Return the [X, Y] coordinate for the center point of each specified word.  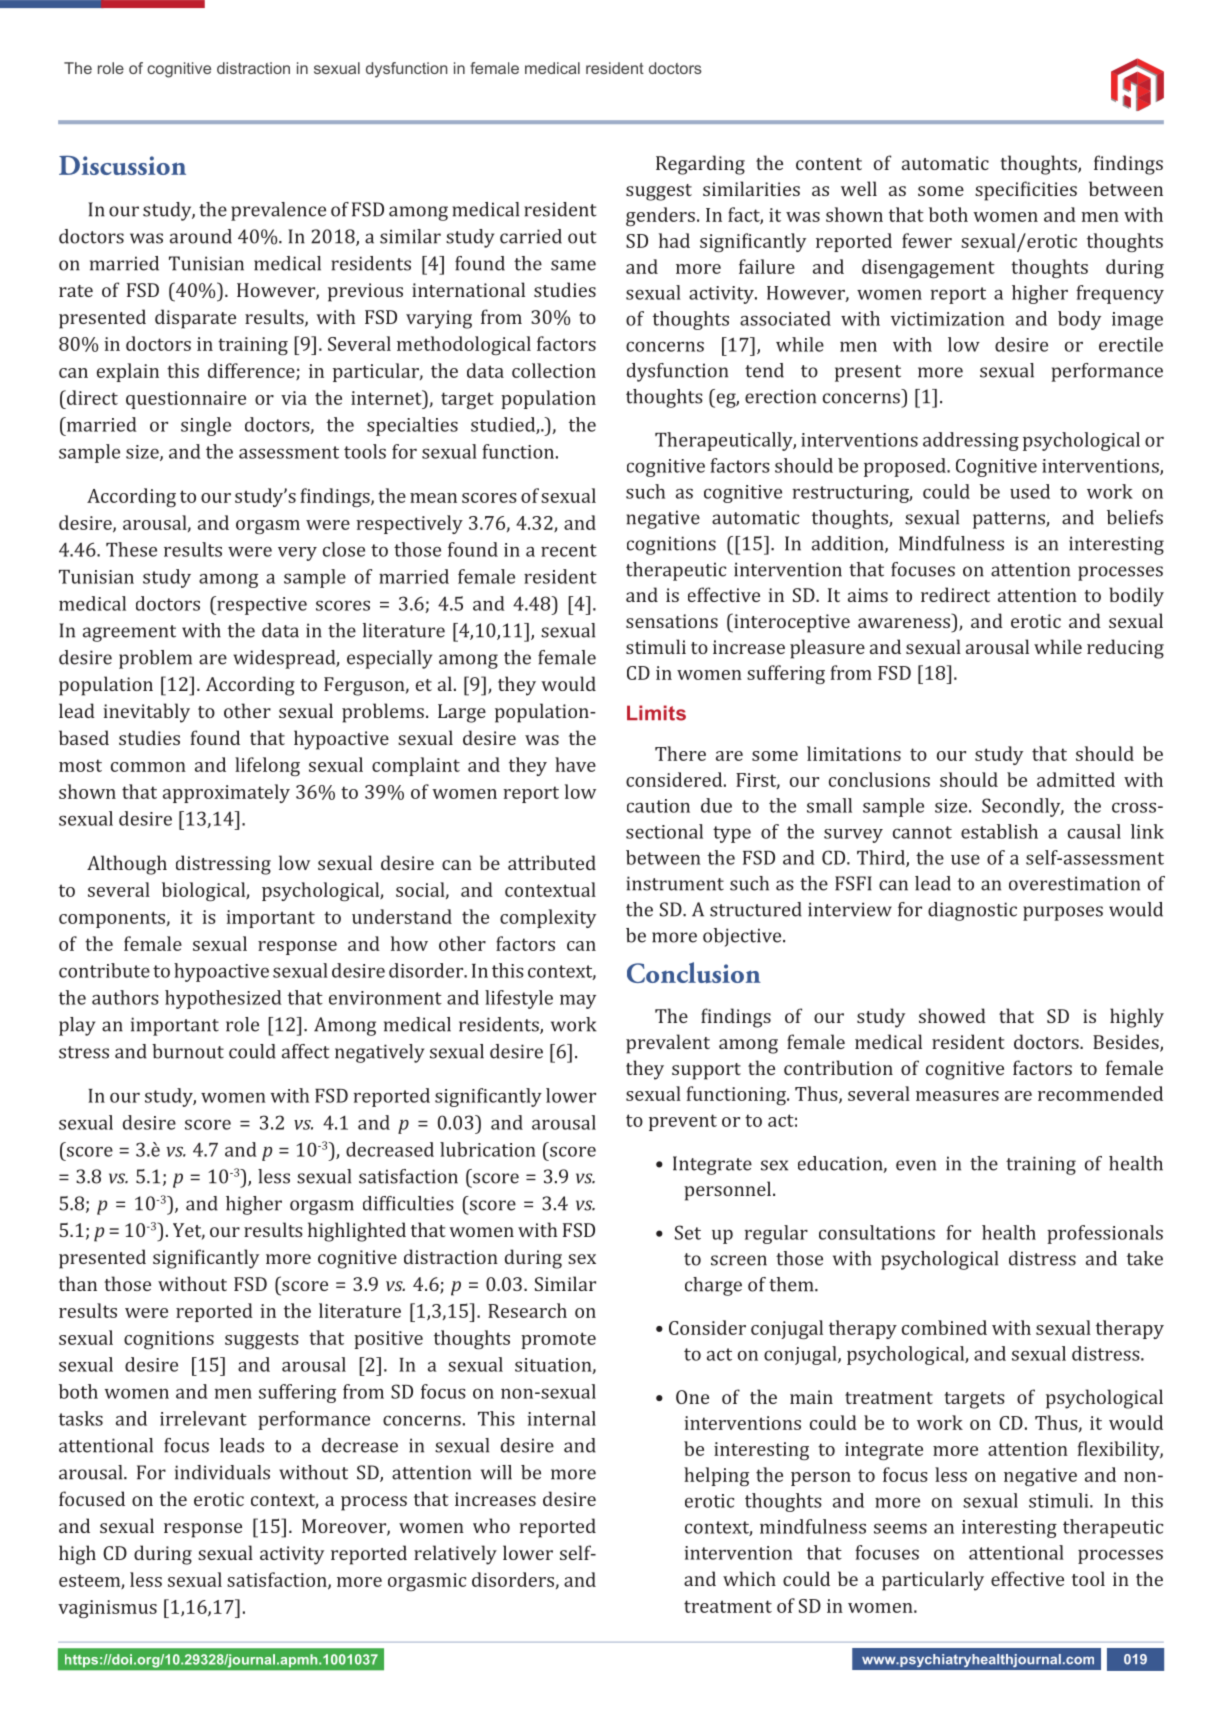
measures [957, 1096]
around [201, 236]
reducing [1125, 649]
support [706, 1071]
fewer [927, 240]
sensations [672, 621]
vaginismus [107, 1609]
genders [660, 216]
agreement [129, 633]
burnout [188, 1051]
